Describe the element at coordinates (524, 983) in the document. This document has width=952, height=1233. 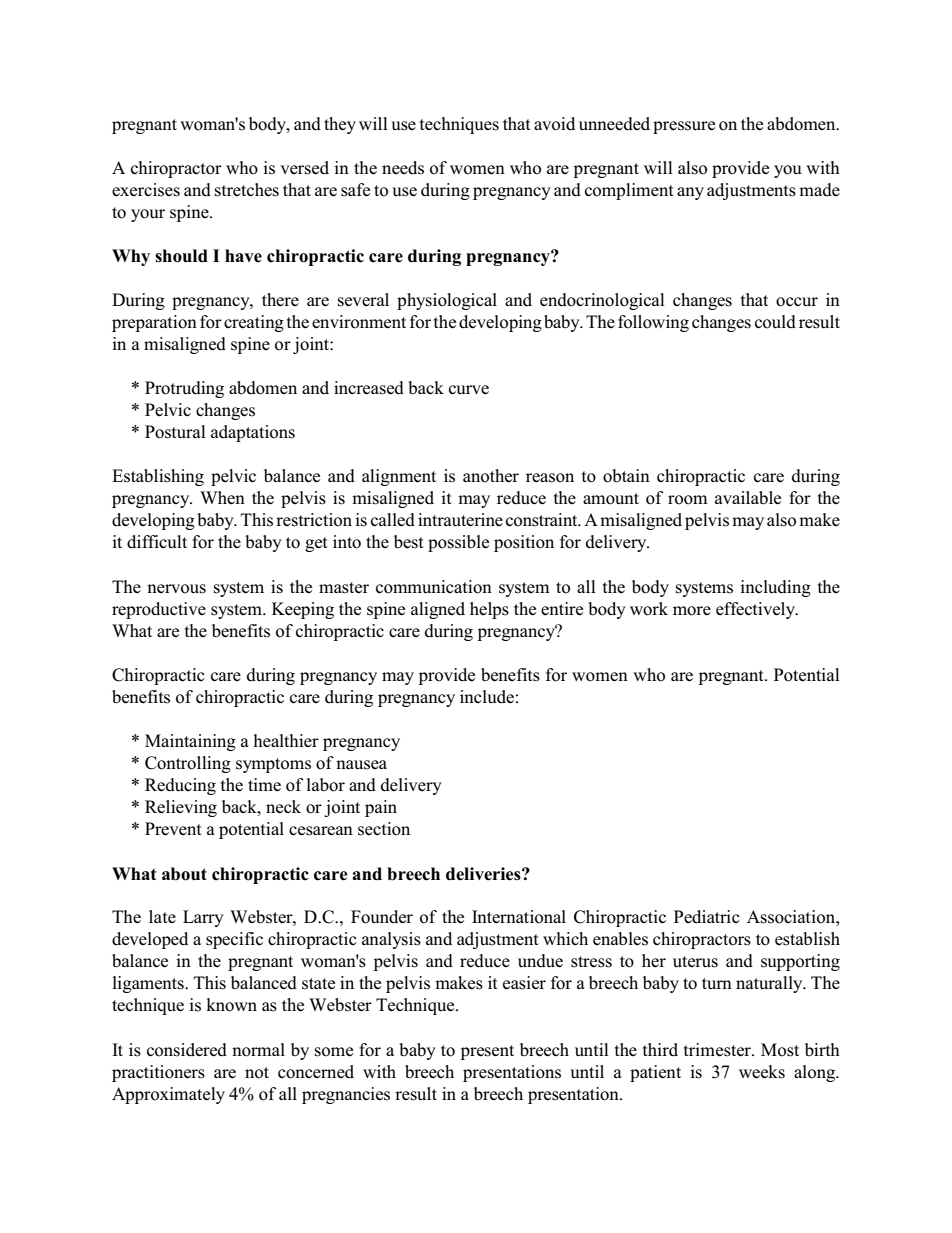
I see `easier` at that location.
